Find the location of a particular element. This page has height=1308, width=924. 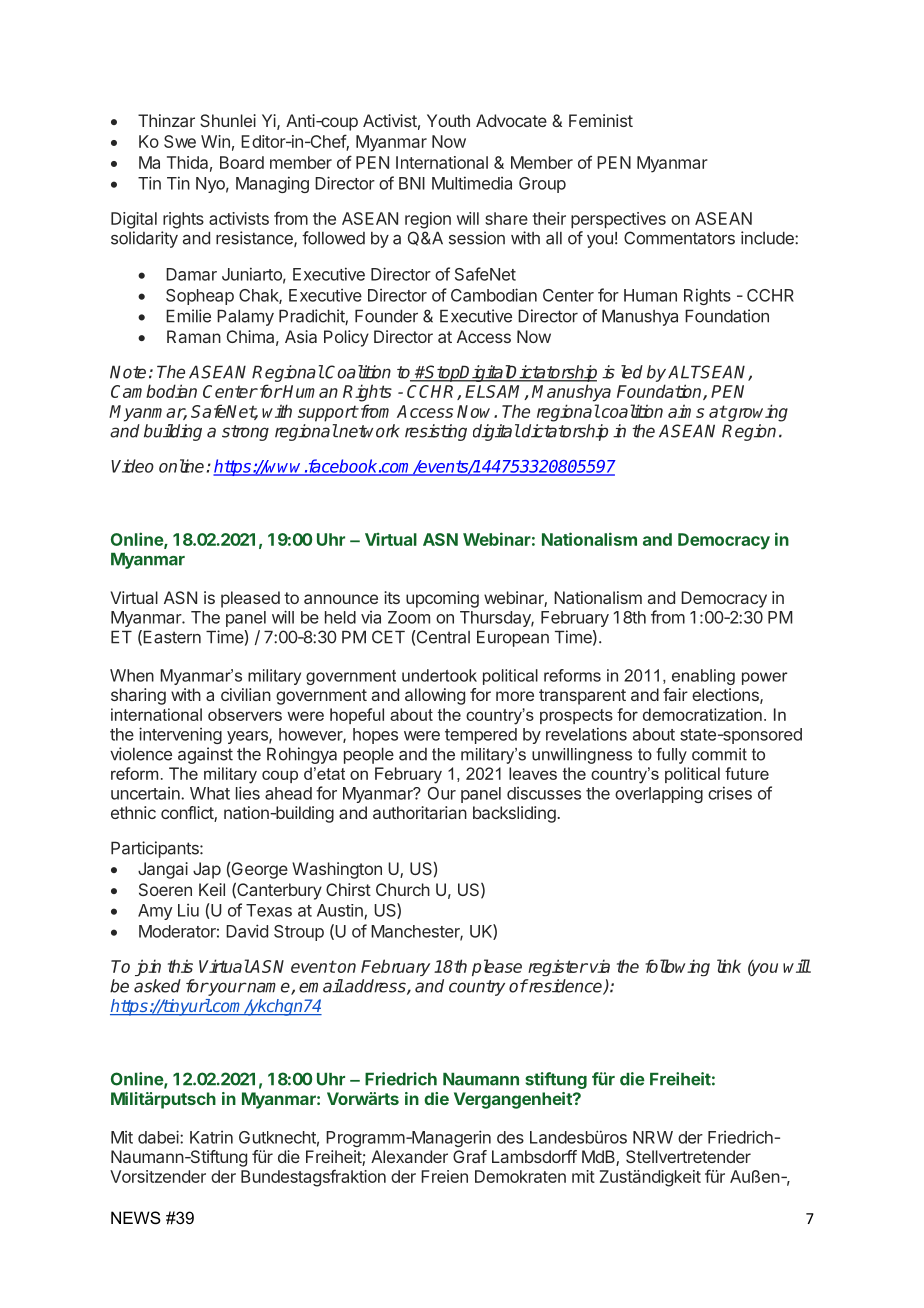

Jap is located at coordinates (207, 870).
